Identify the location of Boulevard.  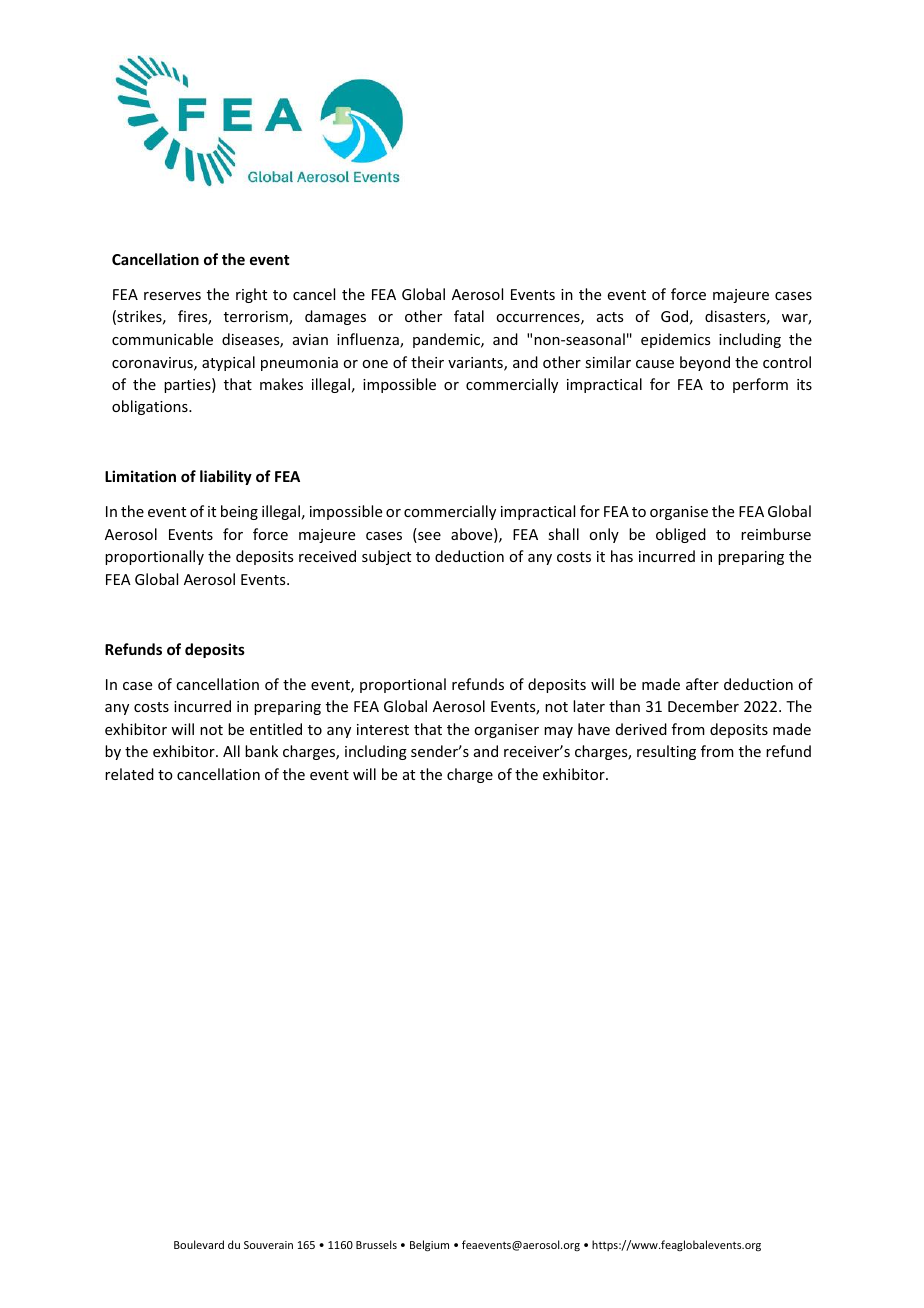
(199, 1244).
